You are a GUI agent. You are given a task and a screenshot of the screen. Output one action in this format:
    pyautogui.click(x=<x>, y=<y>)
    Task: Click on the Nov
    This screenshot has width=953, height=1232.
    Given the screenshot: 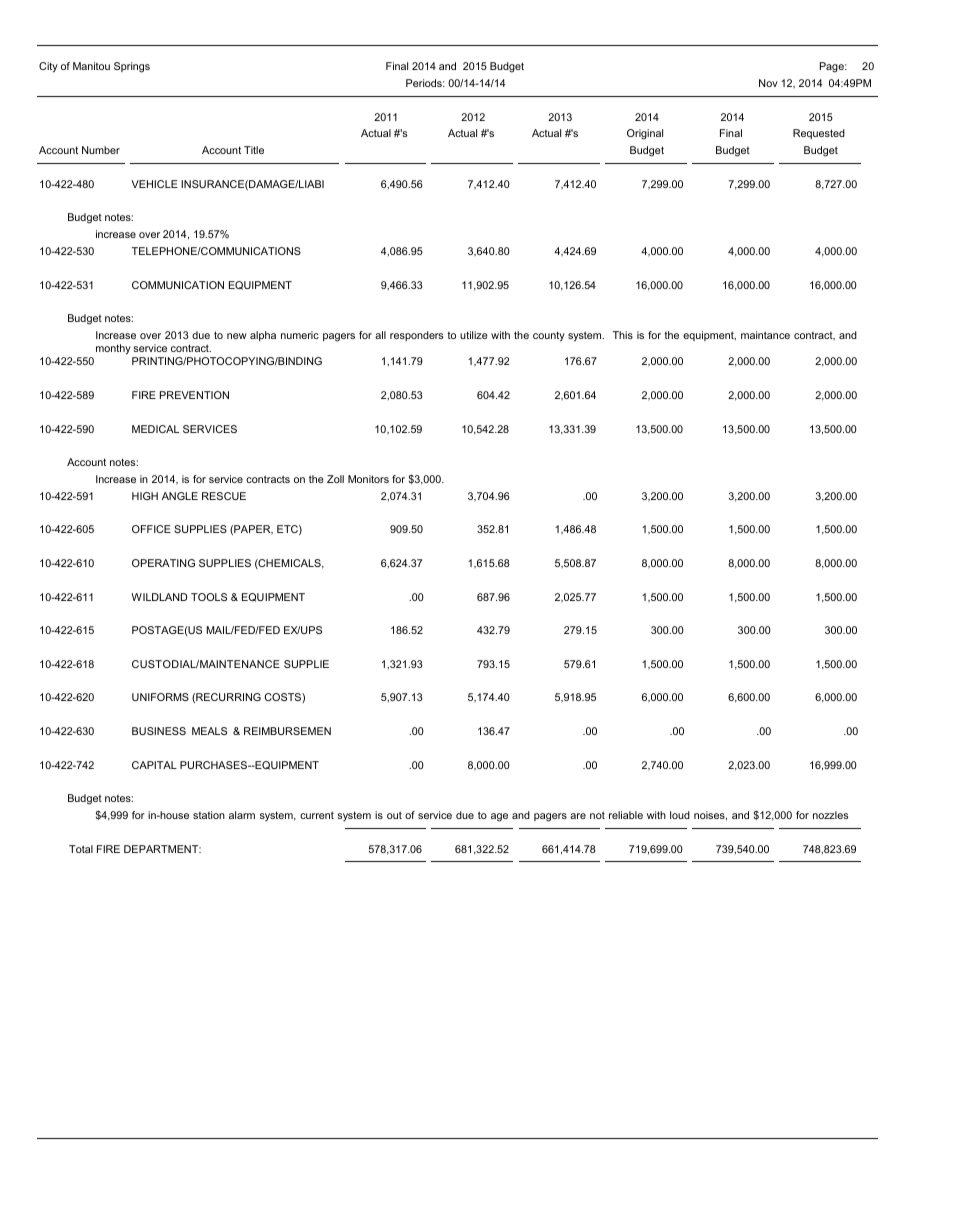 What is the action you would take?
    pyautogui.click(x=768, y=83)
